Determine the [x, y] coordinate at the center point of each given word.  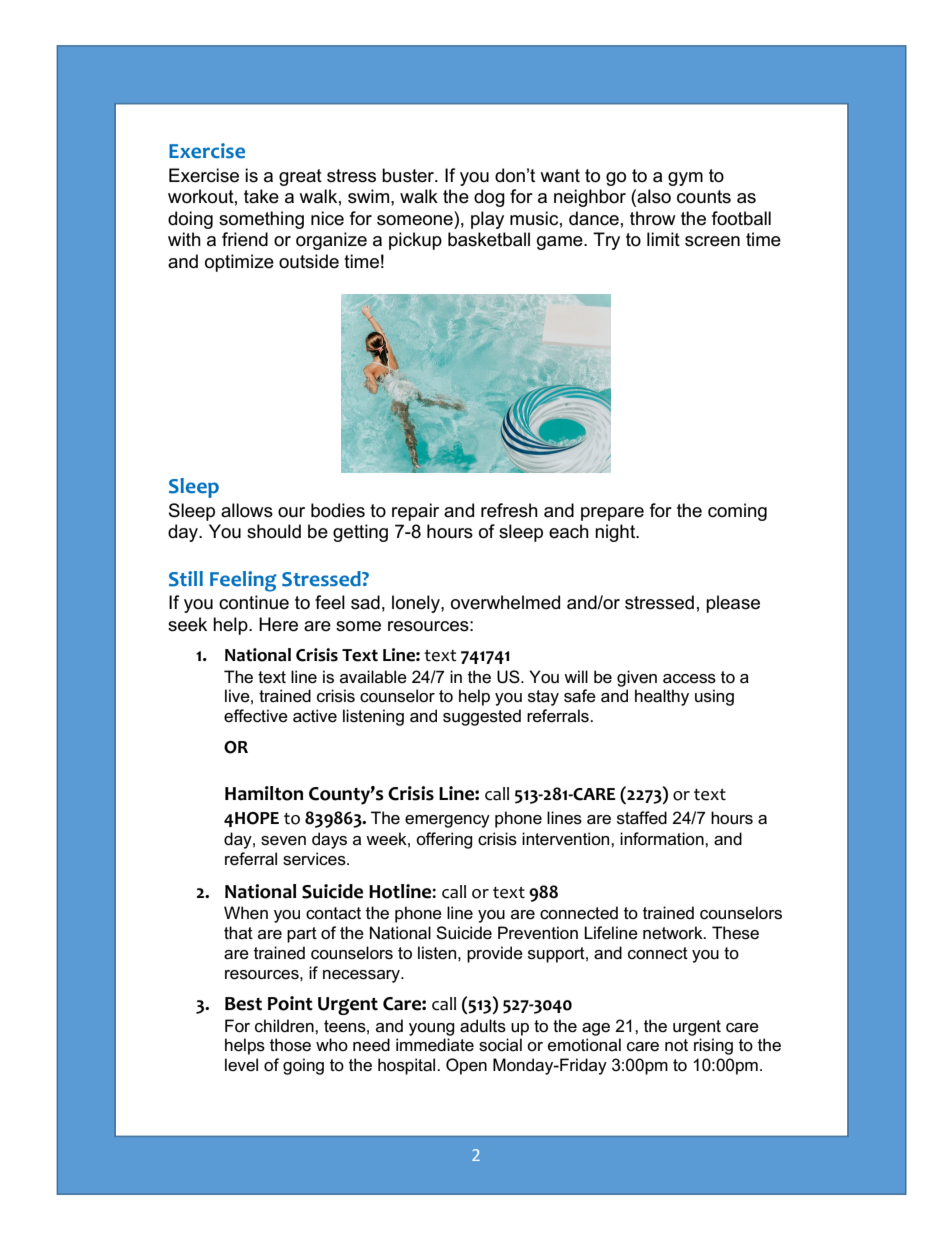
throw [653, 218]
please [733, 604]
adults [483, 1026]
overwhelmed [505, 602]
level [241, 1064]
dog [489, 198]
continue [254, 602]
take [261, 196]
